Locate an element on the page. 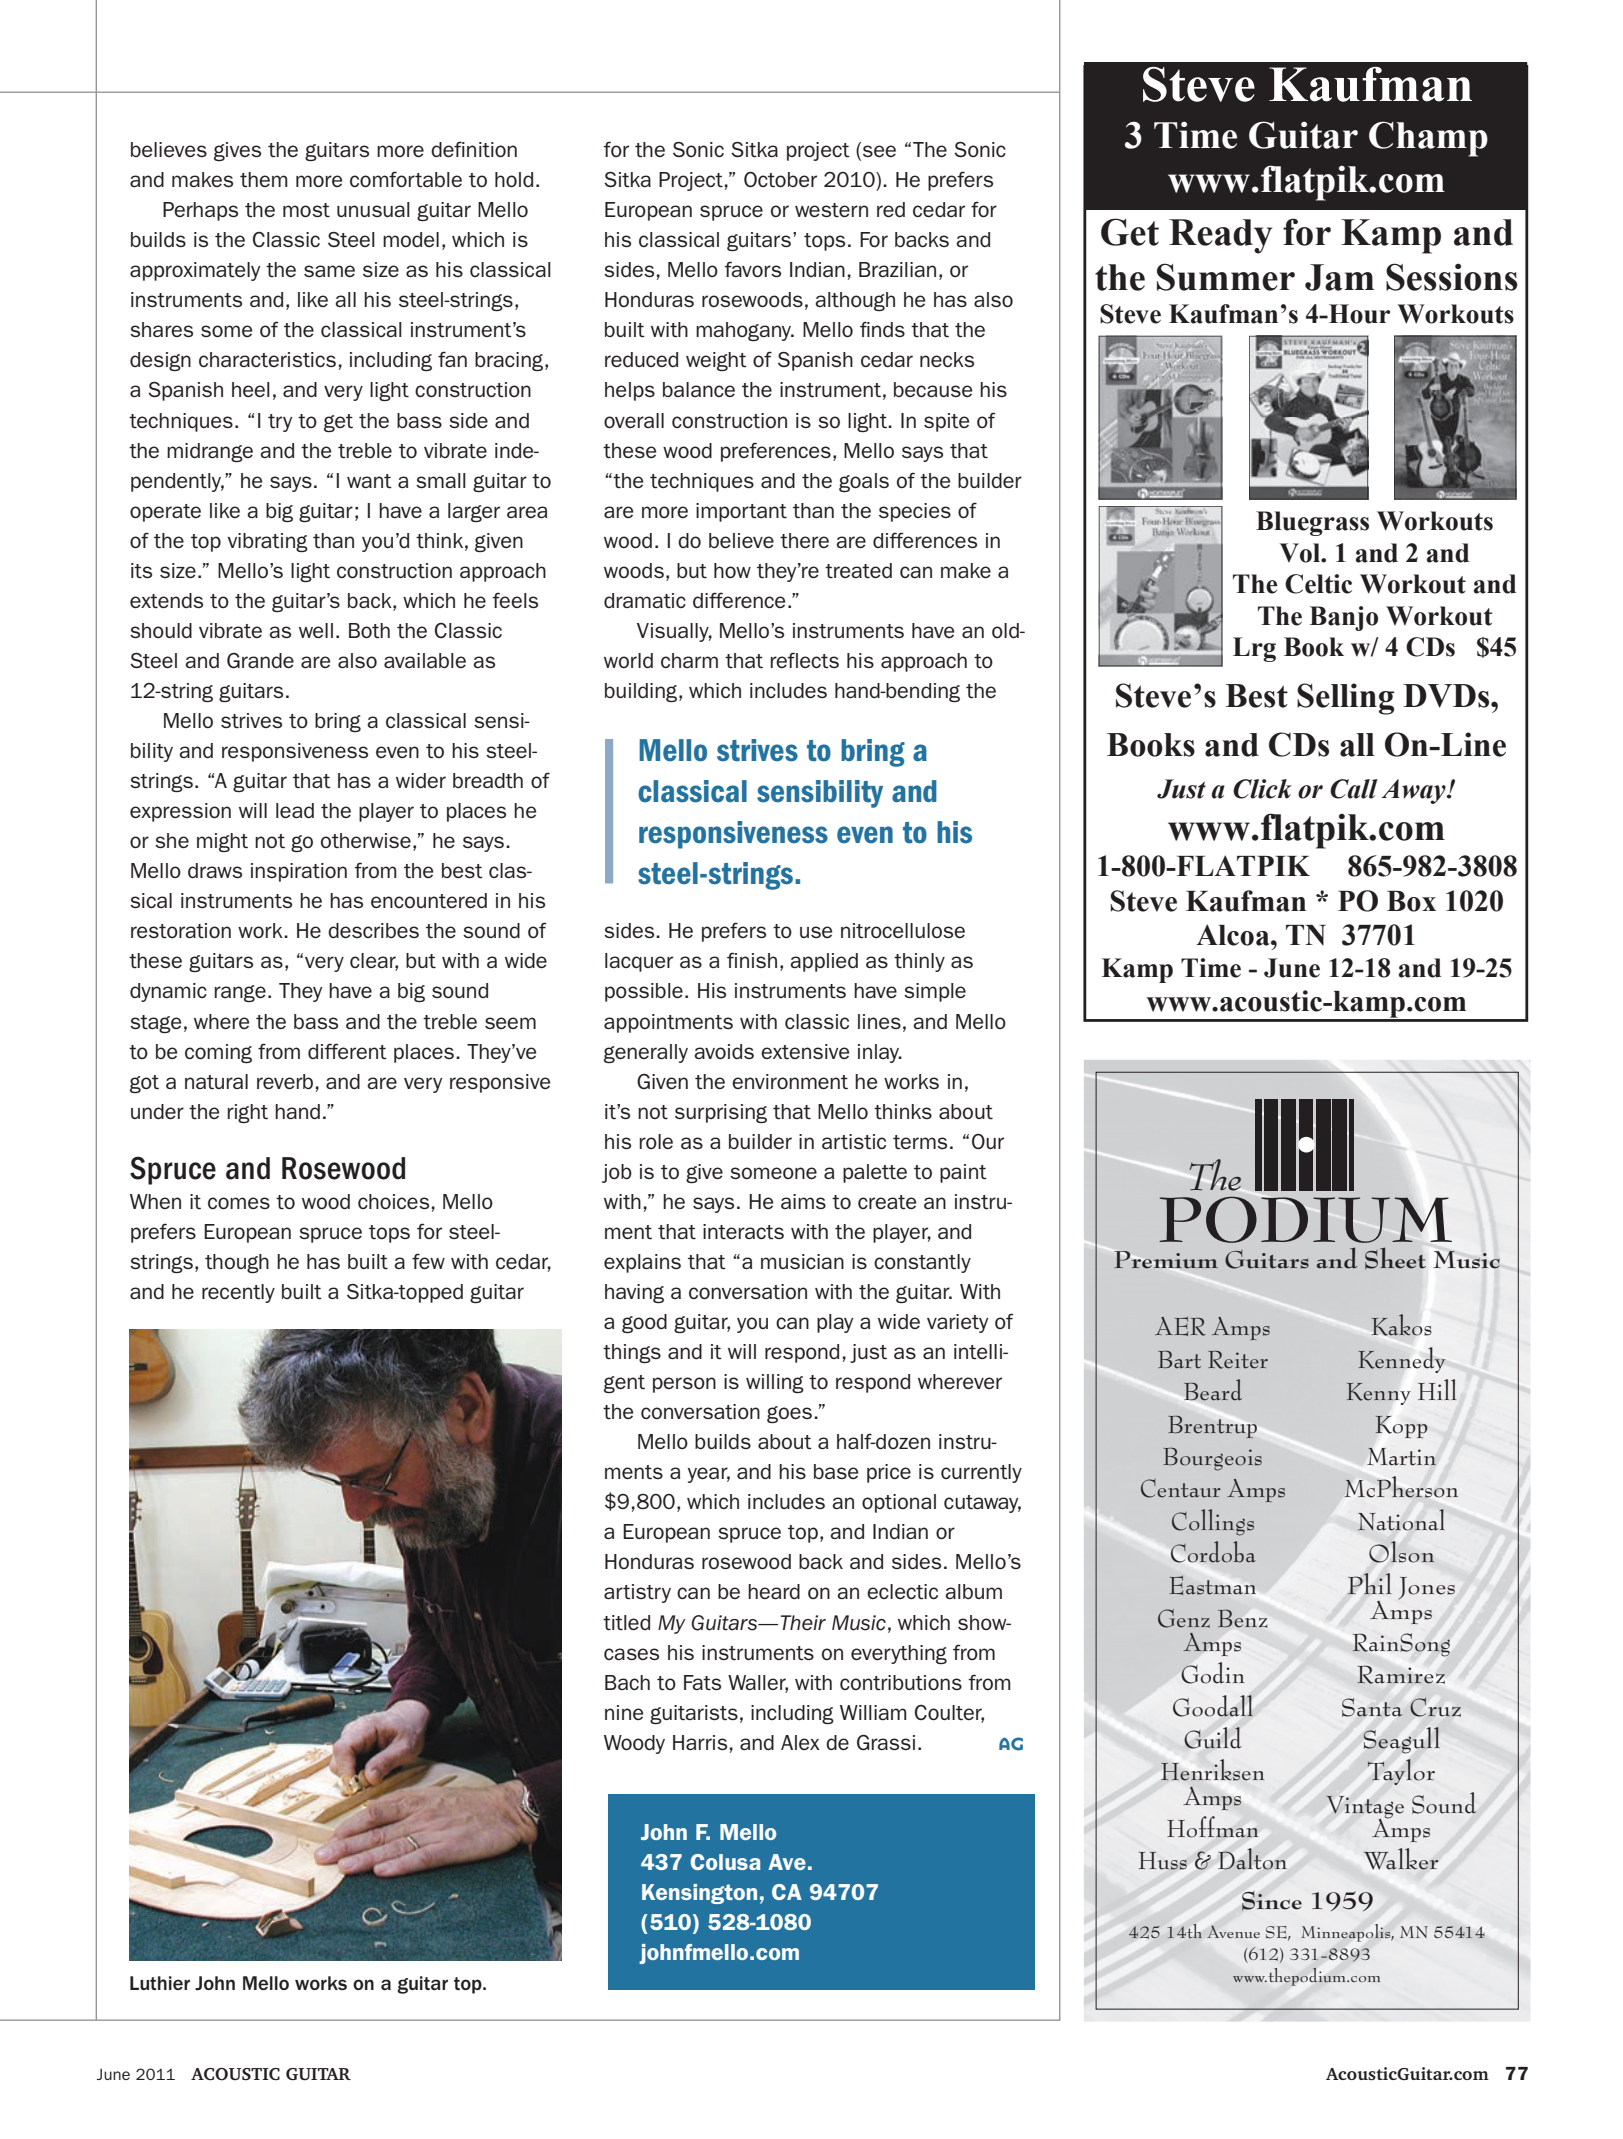 This page has width=1623, height=2139. Box is located at coordinates (1411, 901).
